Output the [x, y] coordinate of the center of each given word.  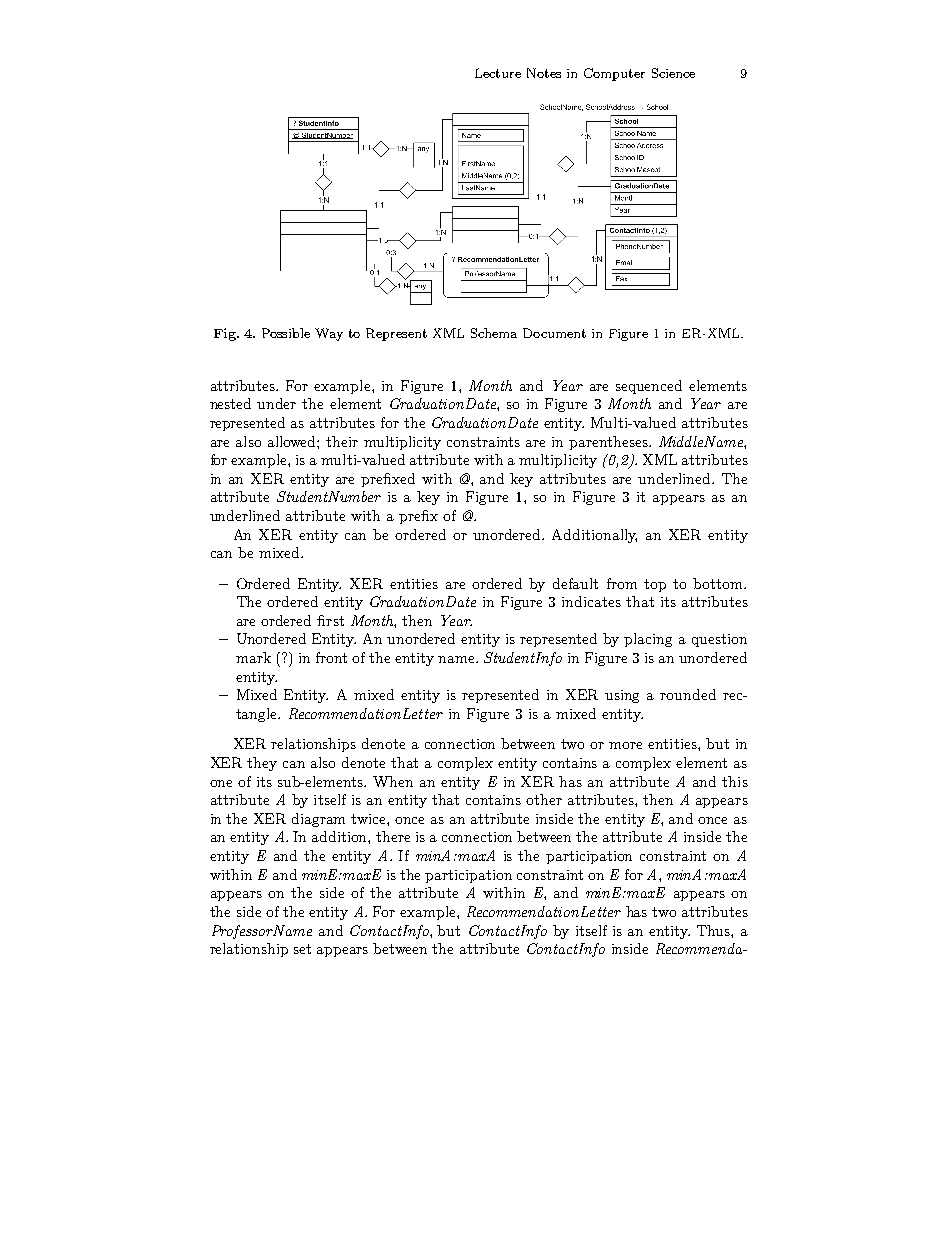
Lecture [498, 73]
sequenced [649, 387]
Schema [494, 333]
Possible [286, 333]
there [393, 836]
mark [253, 657]
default [575, 583]
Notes [544, 73]
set [302, 949]
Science [673, 73]
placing [648, 640]
